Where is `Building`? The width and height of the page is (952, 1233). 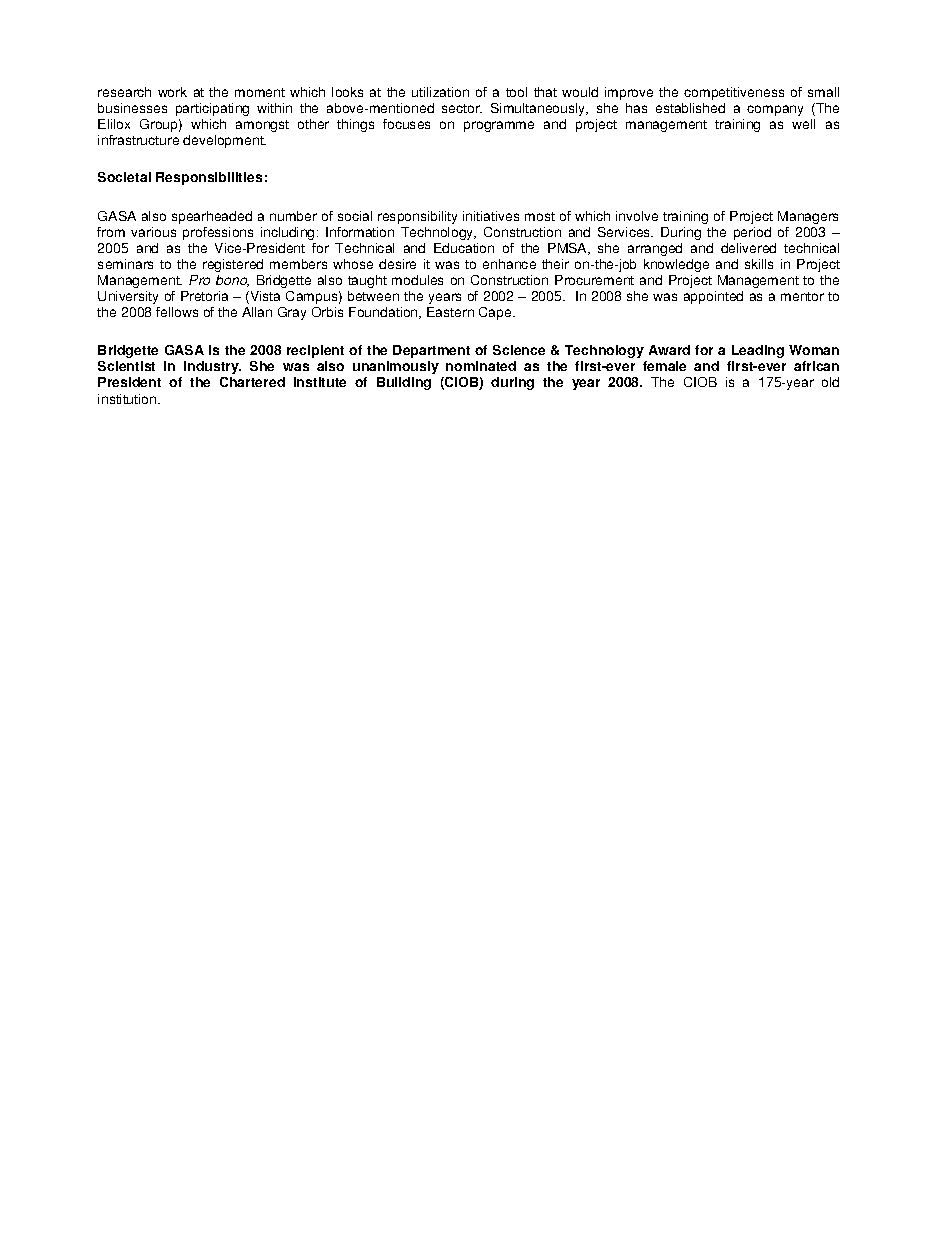 Building is located at coordinates (404, 383).
